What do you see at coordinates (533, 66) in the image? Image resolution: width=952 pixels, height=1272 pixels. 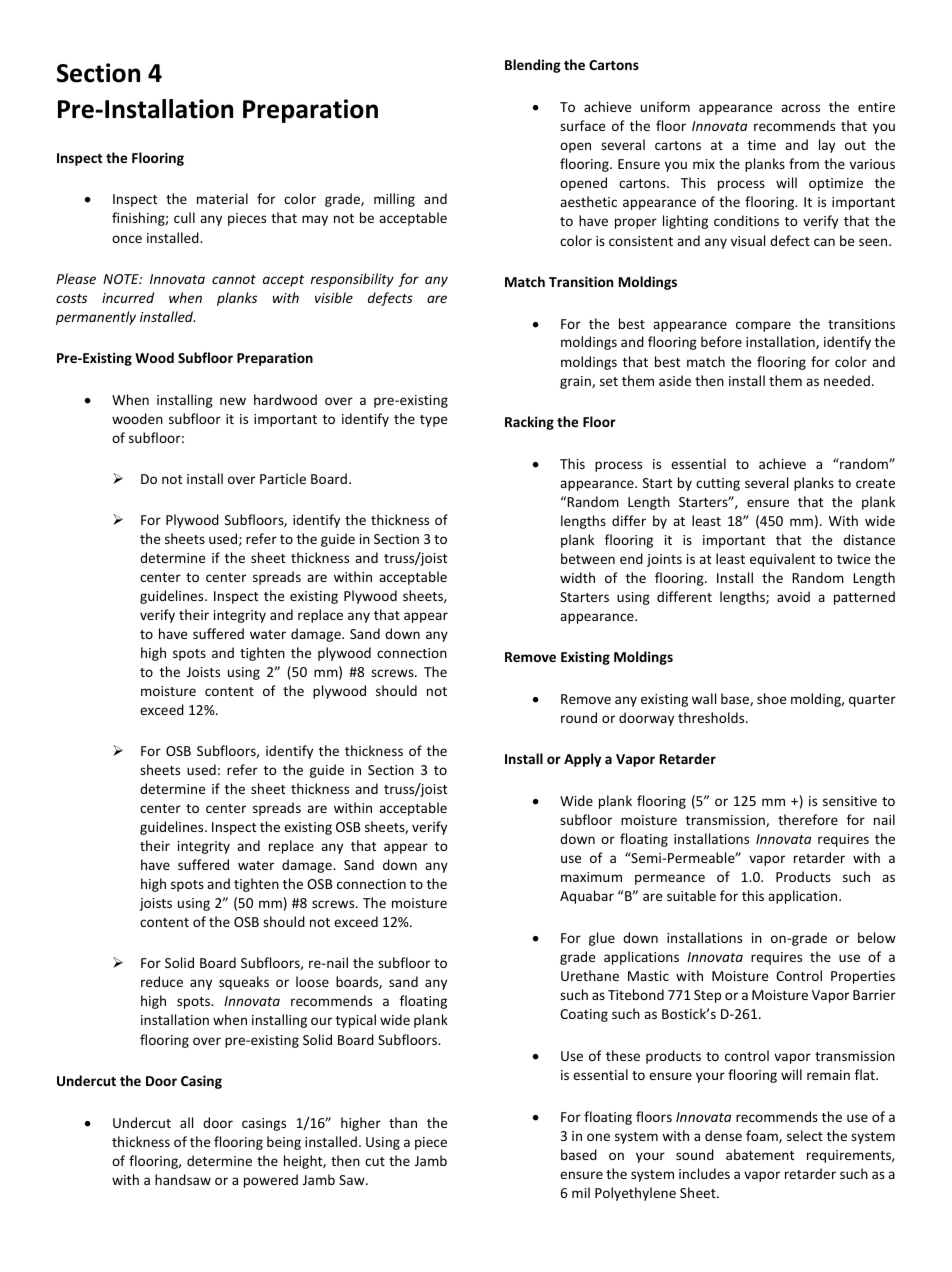 I see `Blending` at bounding box center [533, 66].
